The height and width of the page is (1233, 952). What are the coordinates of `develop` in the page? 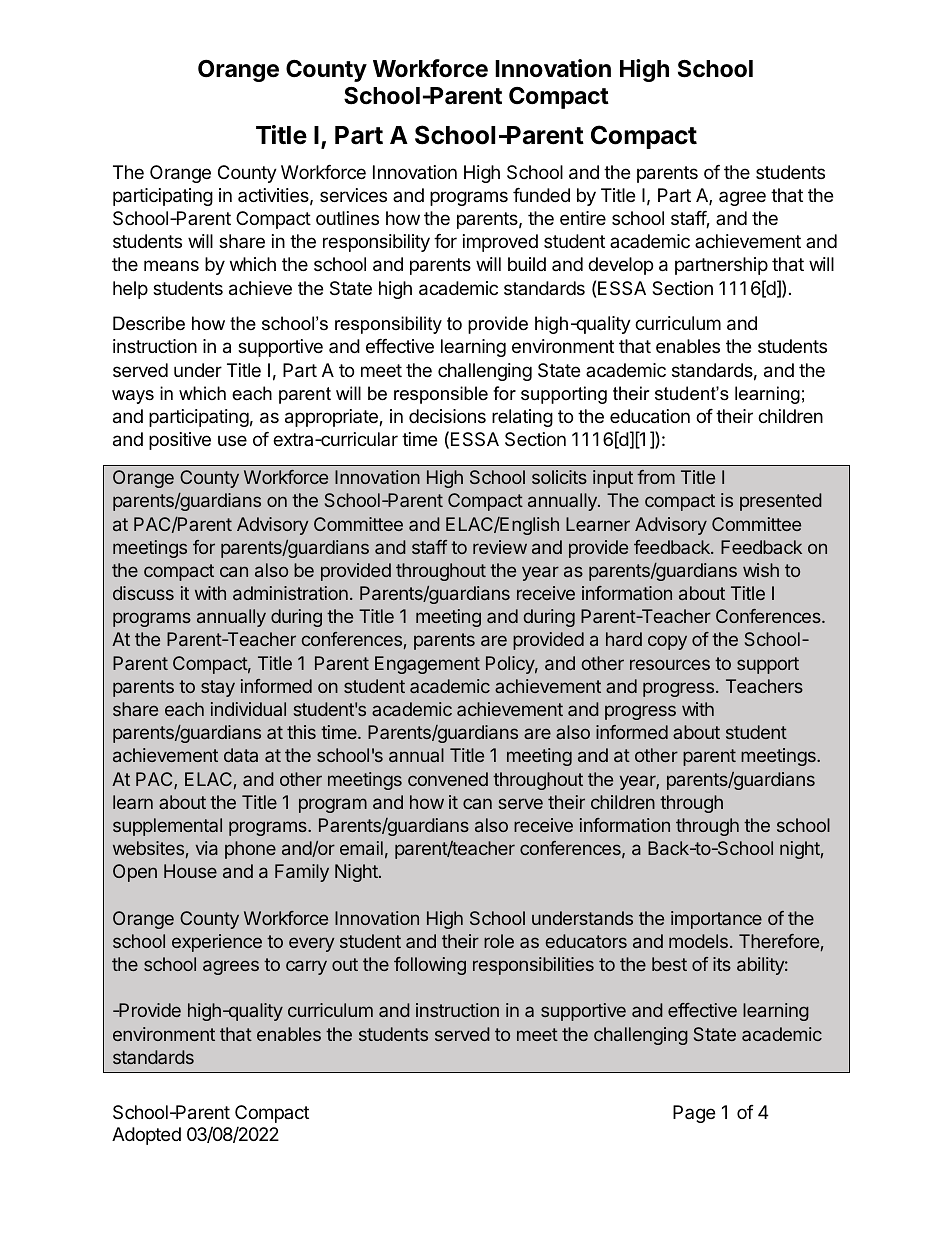 It's located at (620, 266).
